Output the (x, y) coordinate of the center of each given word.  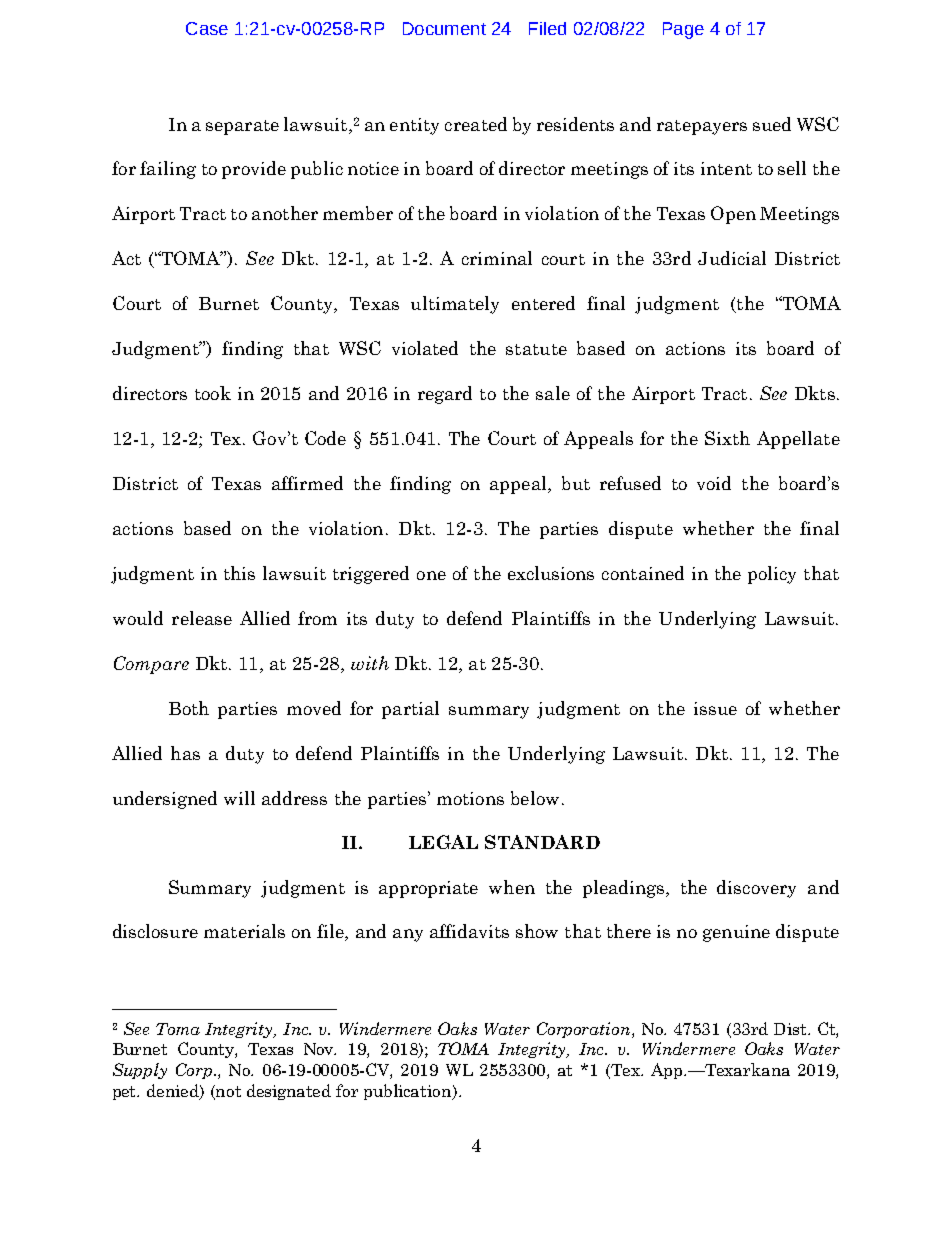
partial (410, 710)
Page (683, 30)
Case (207, 28)
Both (189, 708)
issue (715, 708)
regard (445, 395)
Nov (320, 1049)
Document (444, 28)
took (213, 393)
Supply (140, 1071)
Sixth (727, 438)
